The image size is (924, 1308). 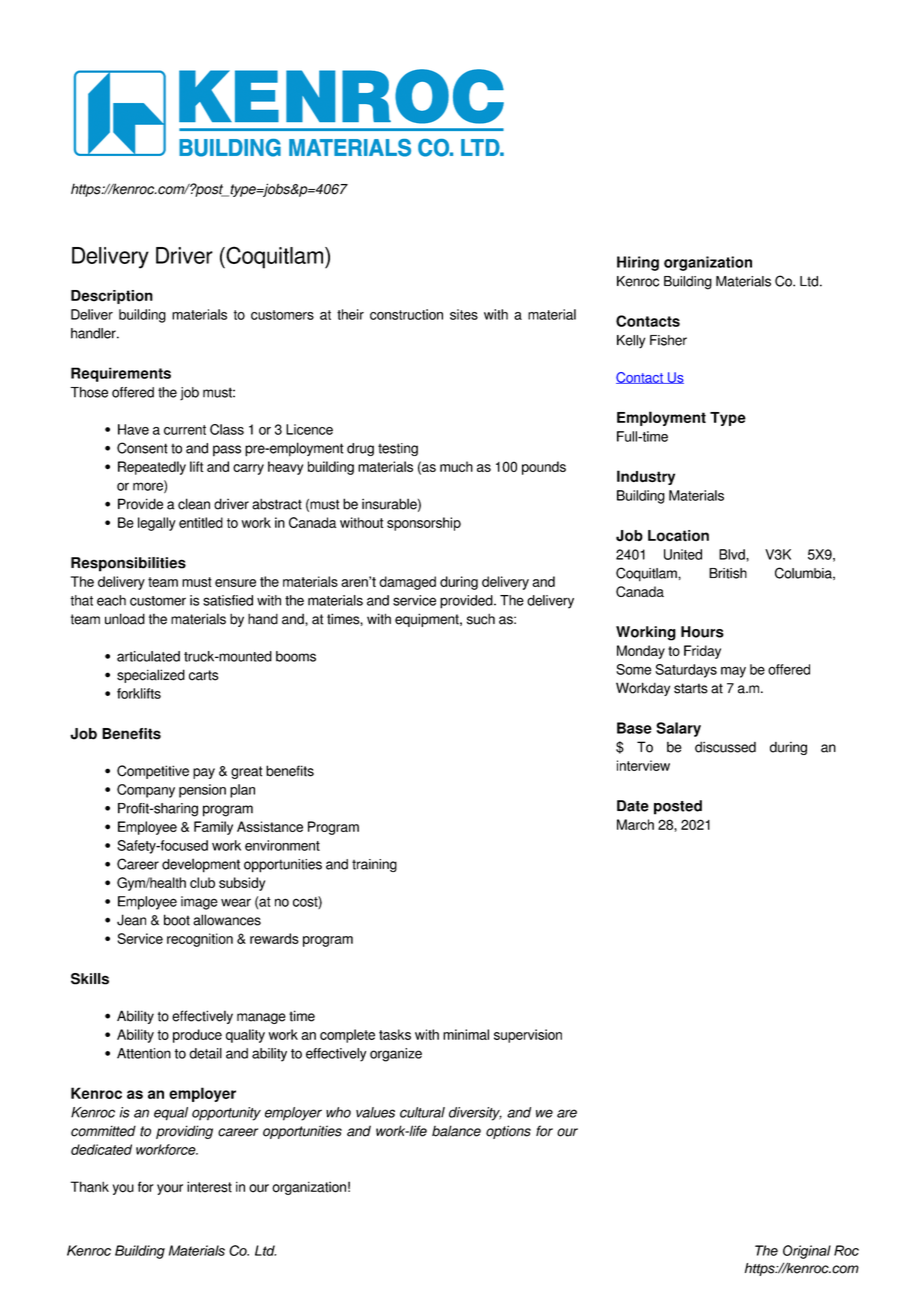 What do you see at coordinates (170, 1189) in the page?
I see `your` at bounding box center [170, 1189].
